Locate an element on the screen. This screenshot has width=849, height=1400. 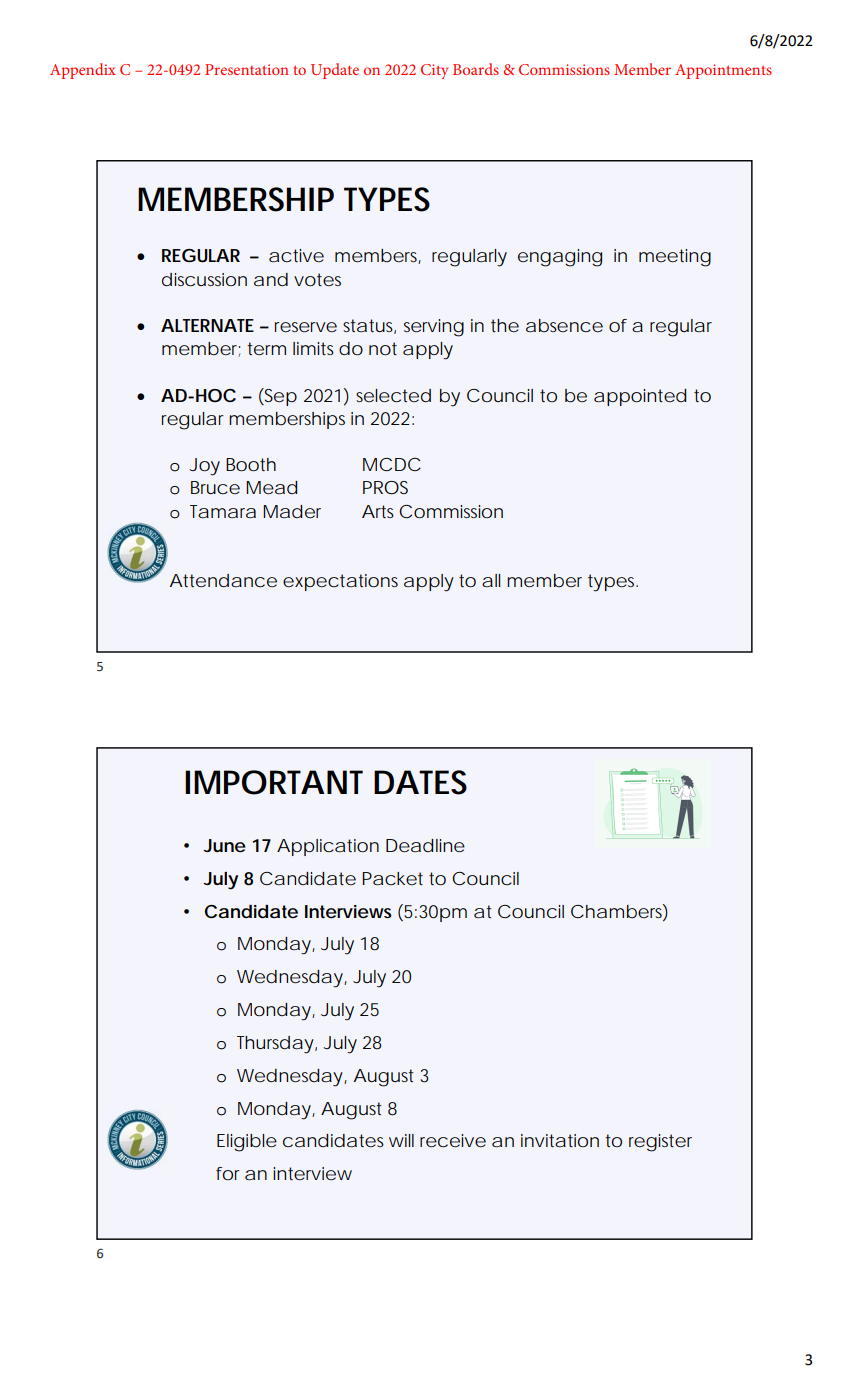
Attendance is located at coordinates (223, 580).
